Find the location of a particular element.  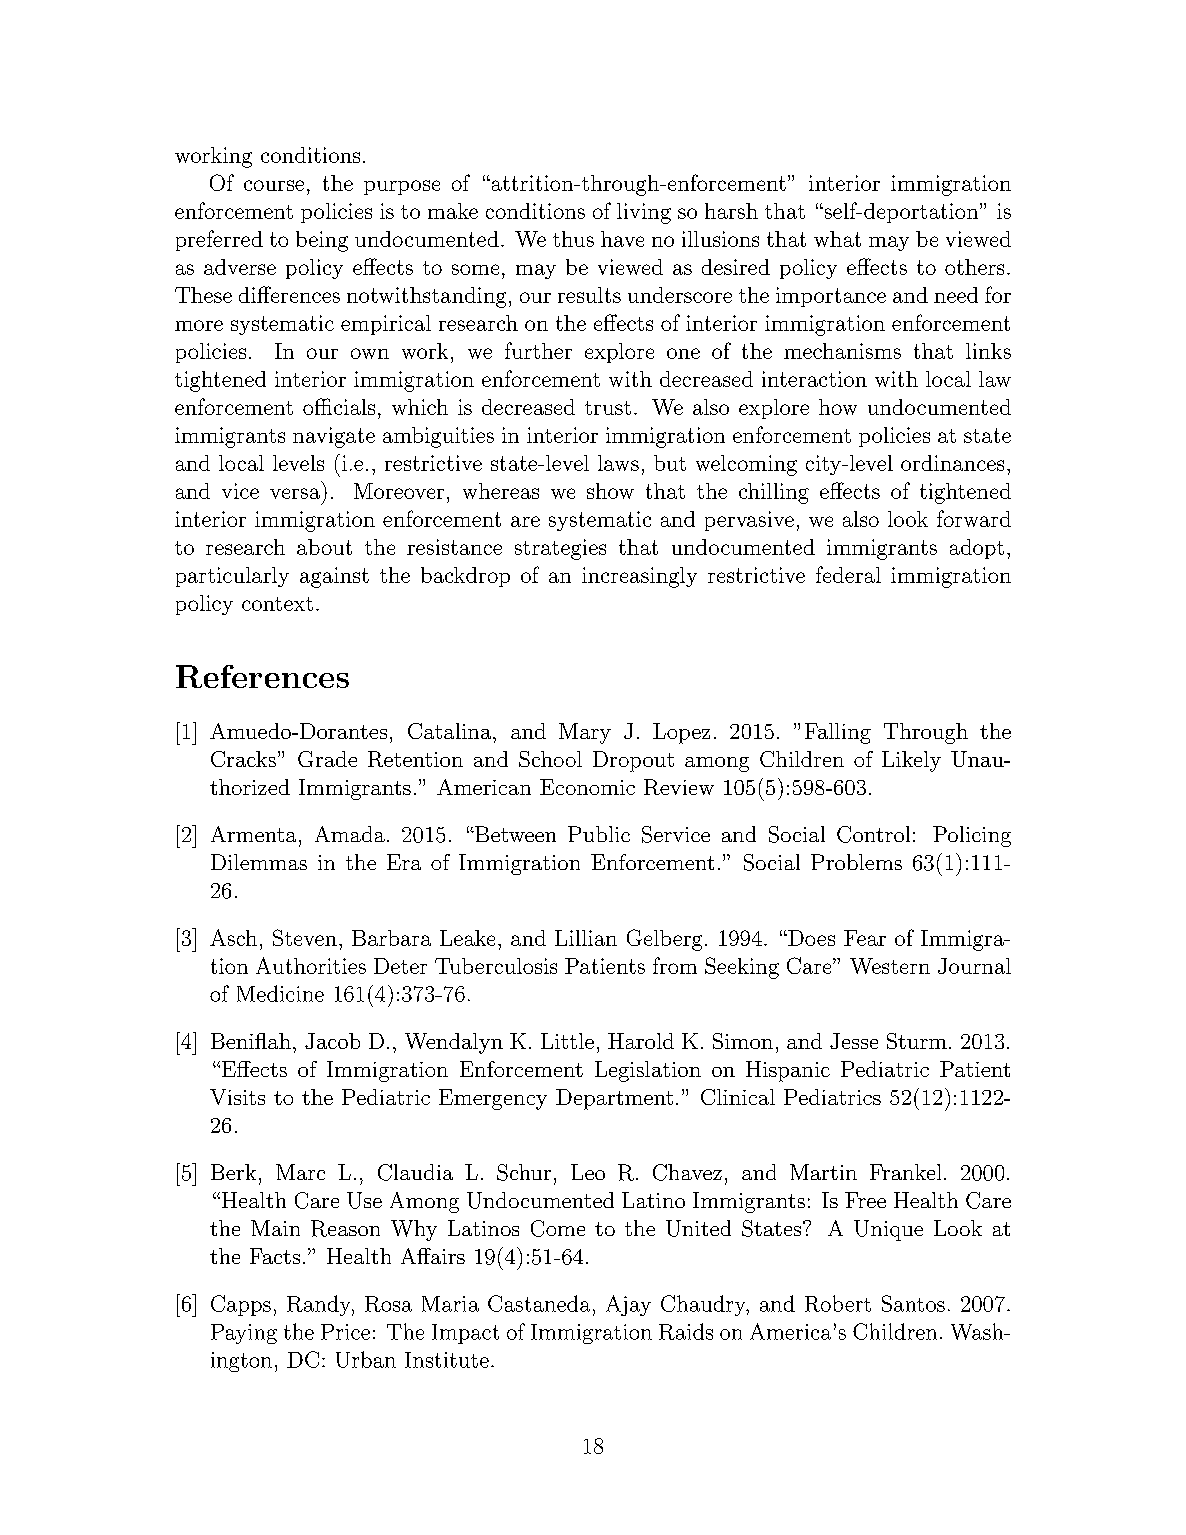

what is located at coordinates (837, 239).
